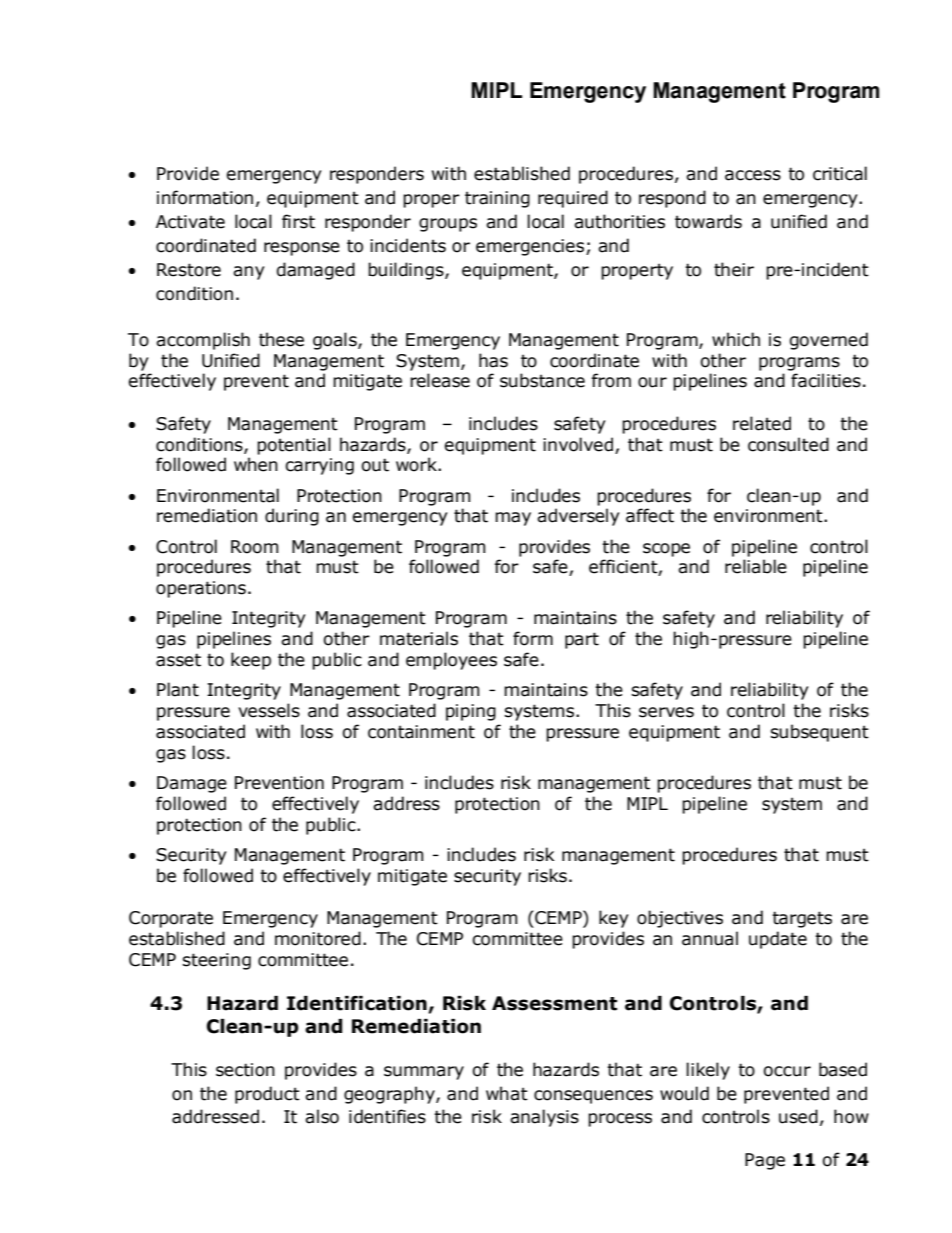  I want to click on training, so click(497, 199).
